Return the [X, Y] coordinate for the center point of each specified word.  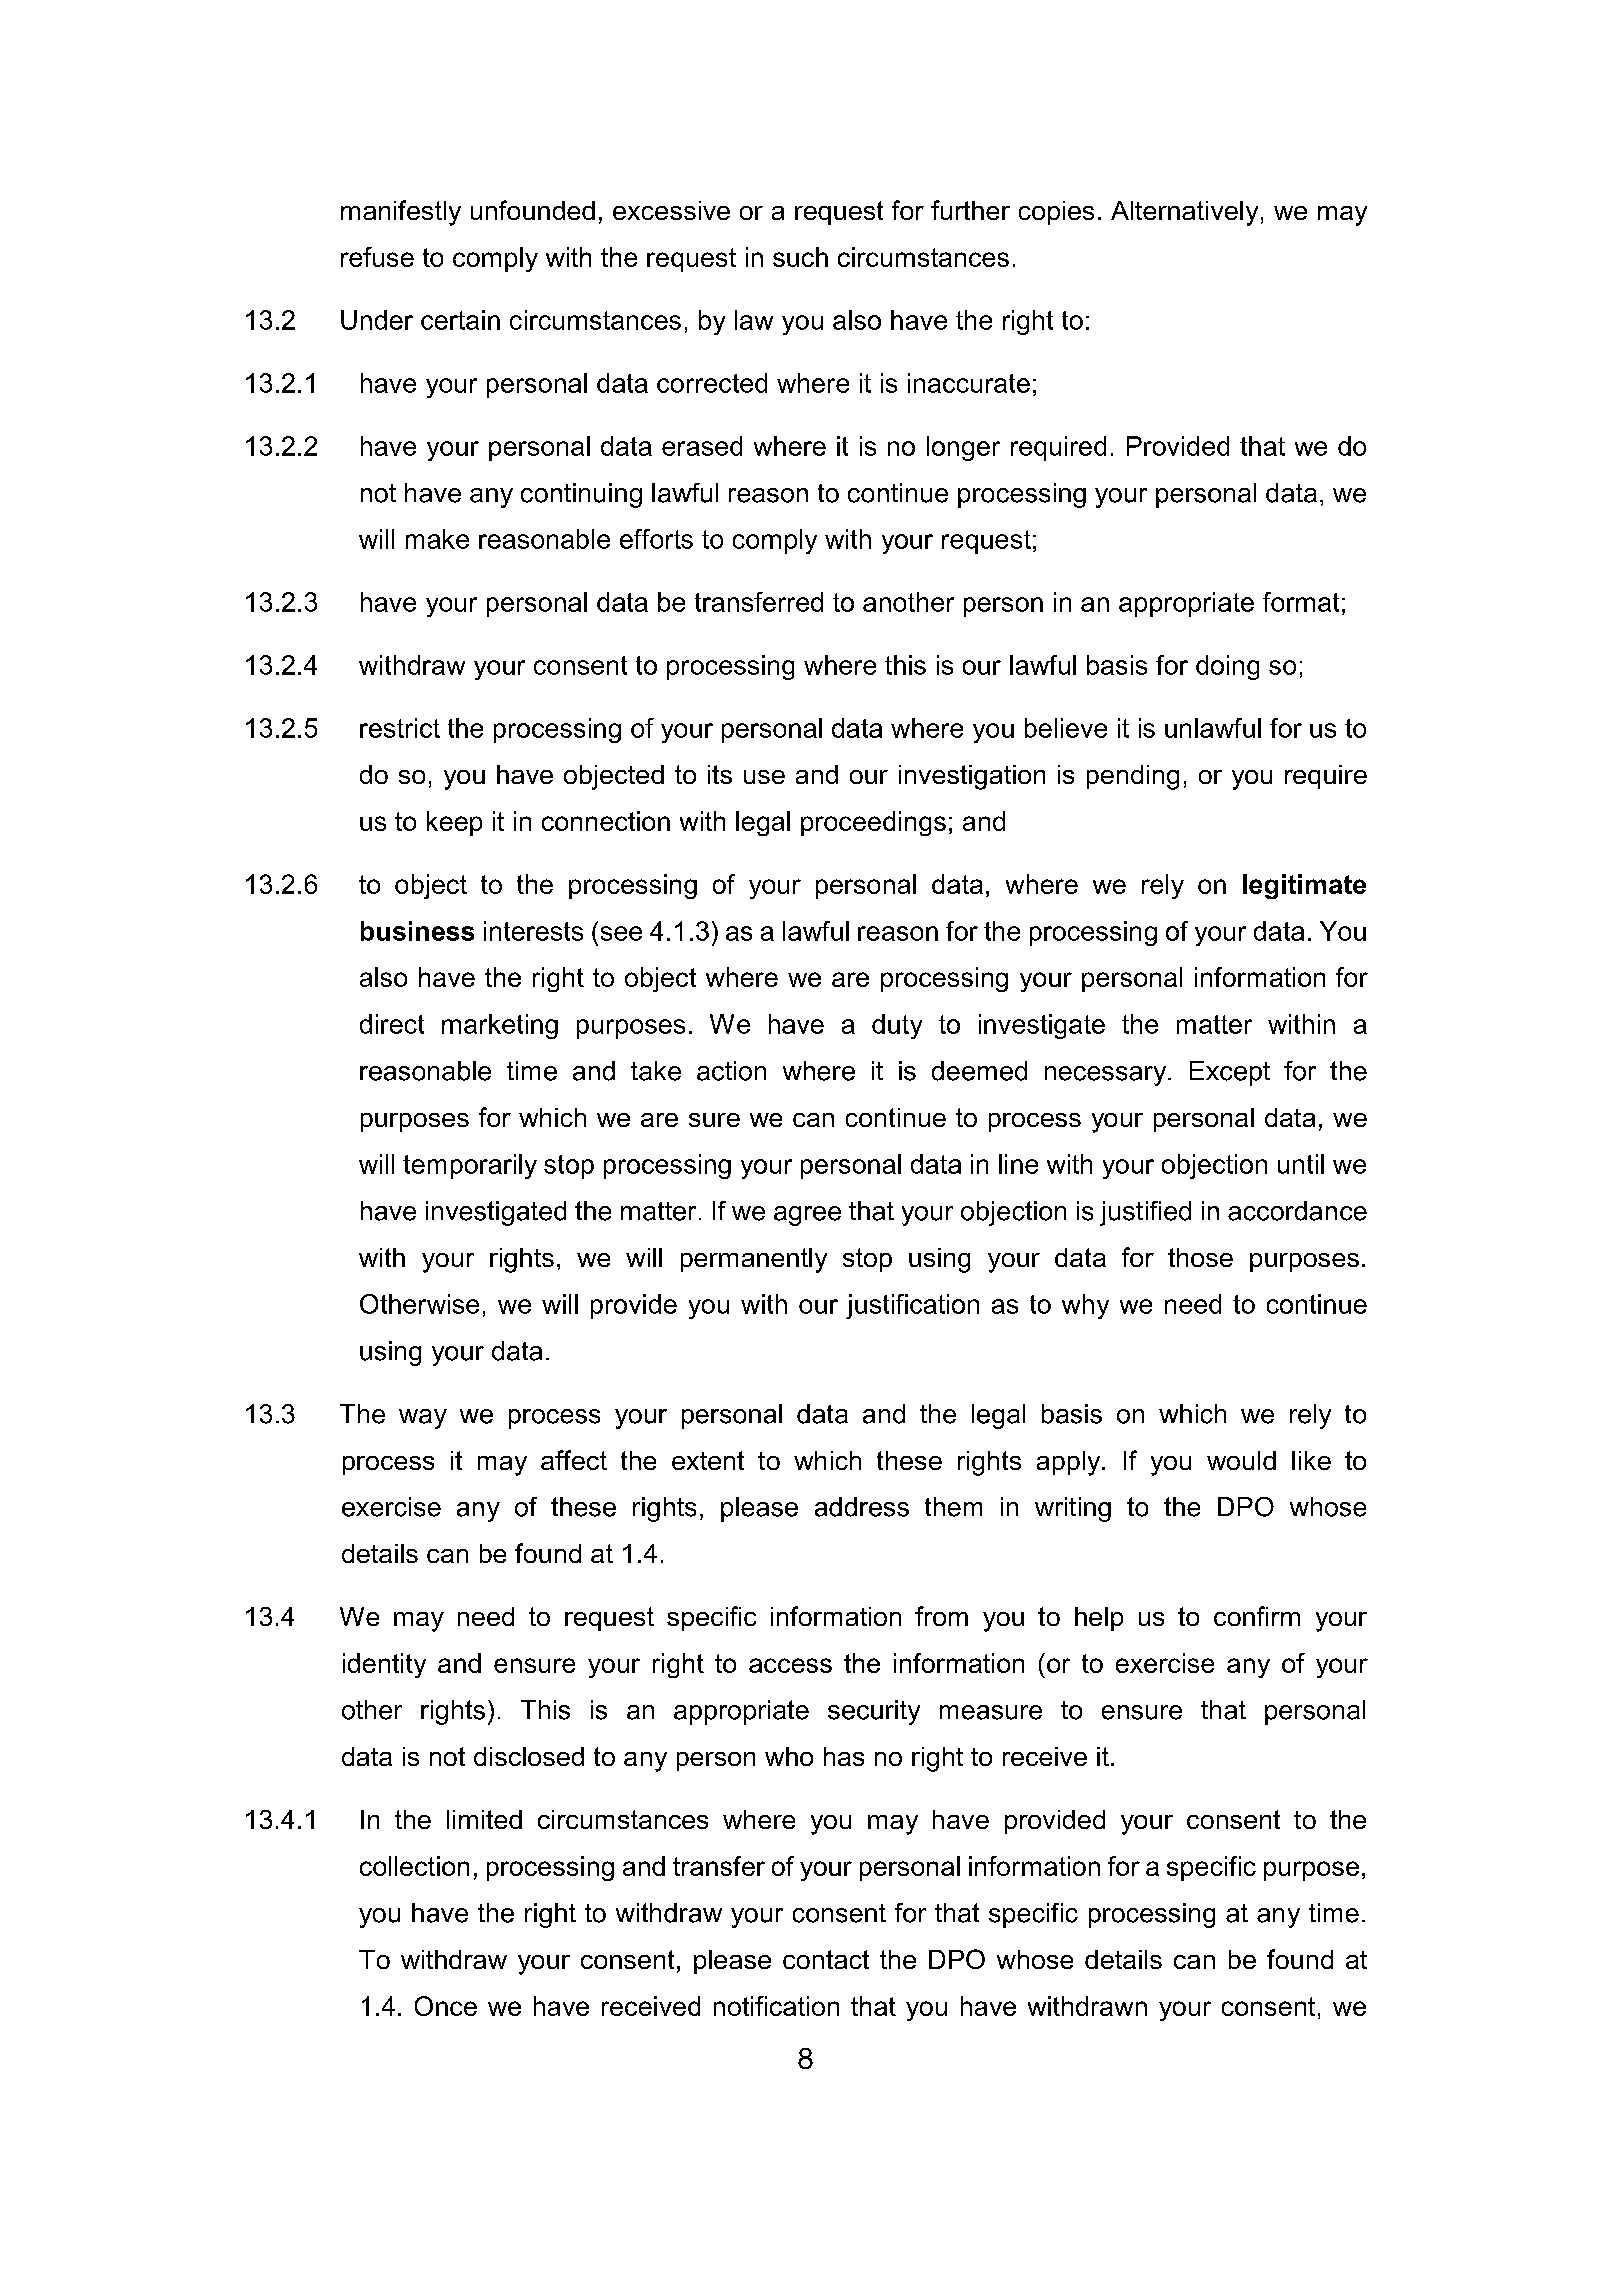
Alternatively [1184, 213]
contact [826, 1959]
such [800, 257]
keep [454, 823]
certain [460, 320]
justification [912, 1306]
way [423, 1419]
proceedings [873, 823]
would [1241, 1460]
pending [1133, 777]
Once [446, 2006]
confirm [1257, 1616]
